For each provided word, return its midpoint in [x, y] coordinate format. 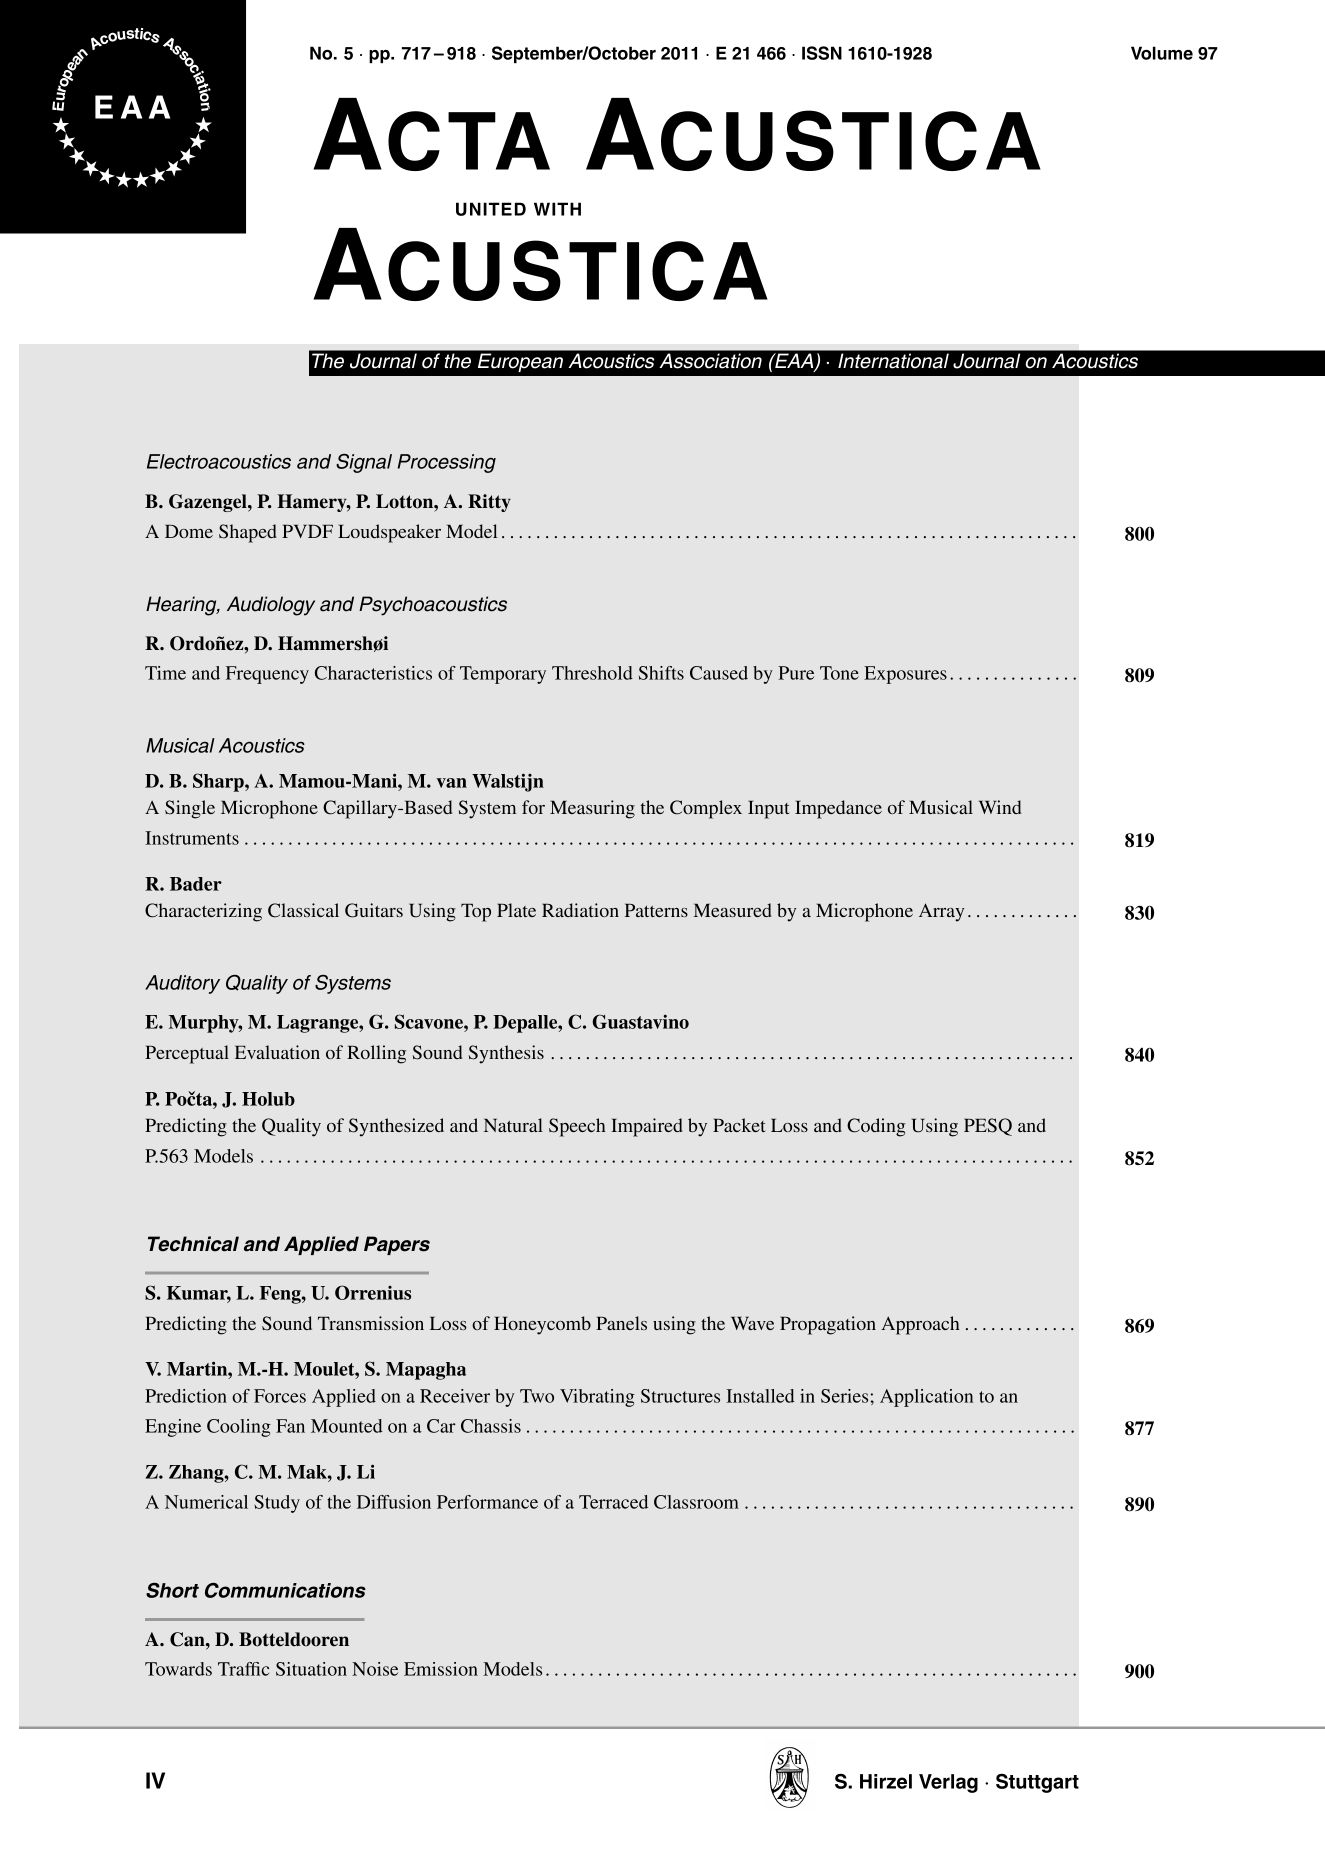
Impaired [647, 1127]
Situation [311, 1669]
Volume [1162, 53]
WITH [557, 209]
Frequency [267, 675]
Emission [441, 1669]
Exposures [905, 675]
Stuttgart [1037, 1783]
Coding [876, 1127]
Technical [193, 1244]
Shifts [661, 673]
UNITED [491, 209]
